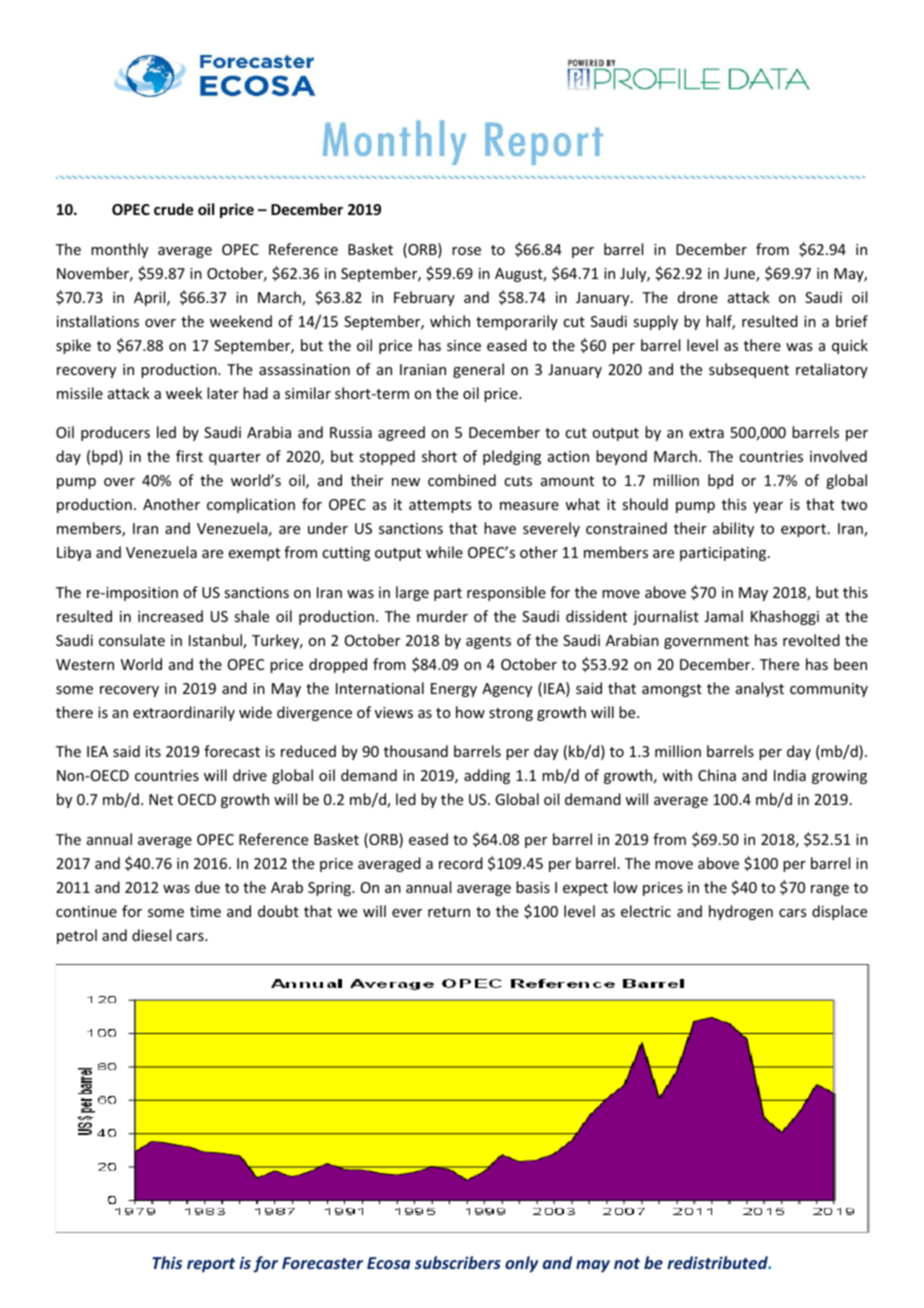 The image size is (924, 1308). Describe the element at coordinates (512, 457) in the screenshot. I see `pledging` at that location.
